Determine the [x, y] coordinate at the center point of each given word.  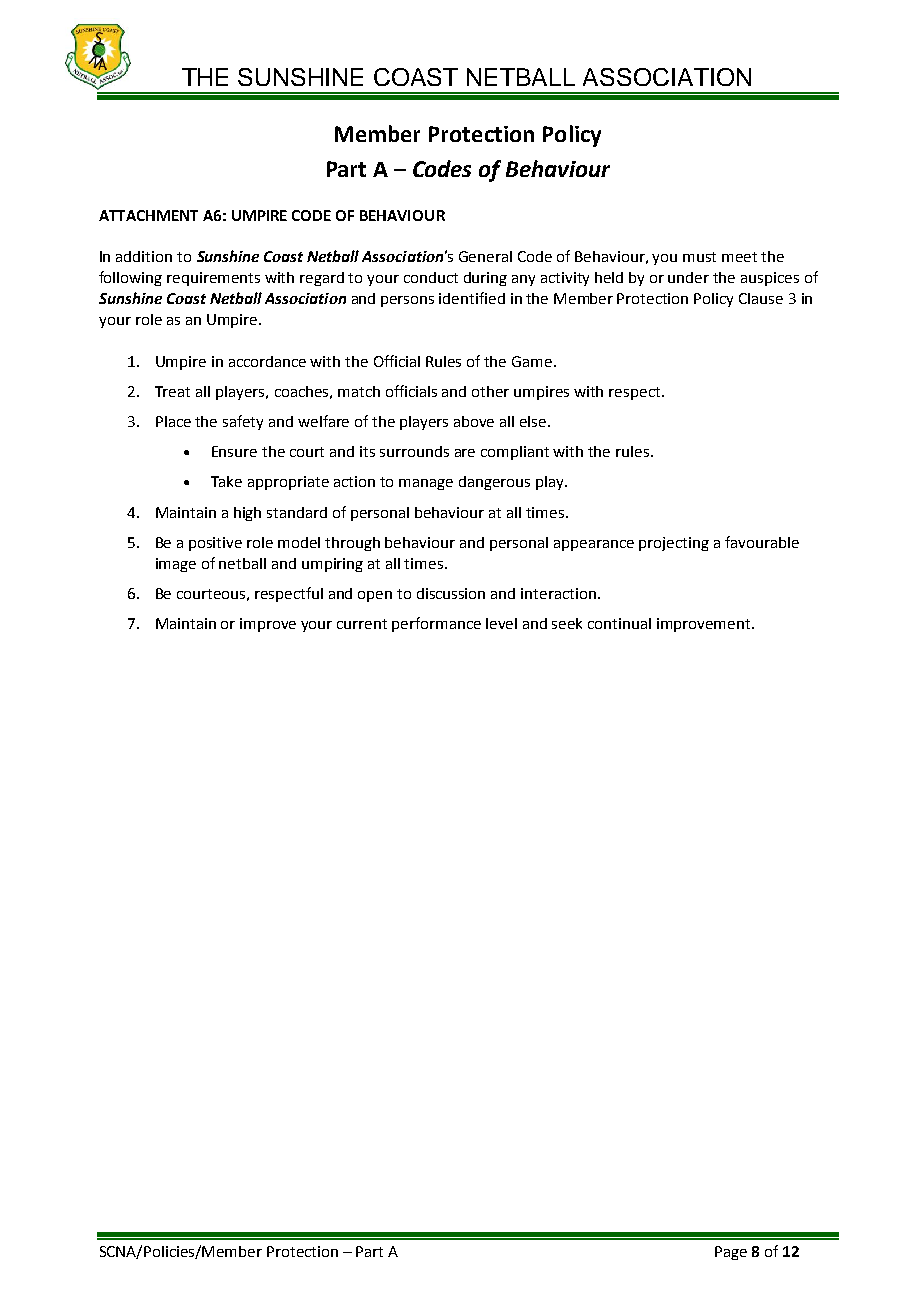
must [699, 257]
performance [436, 624]
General [485, 256]
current [362, 624]
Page [731, 1253]
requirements [213, 279]
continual [619, 623]
